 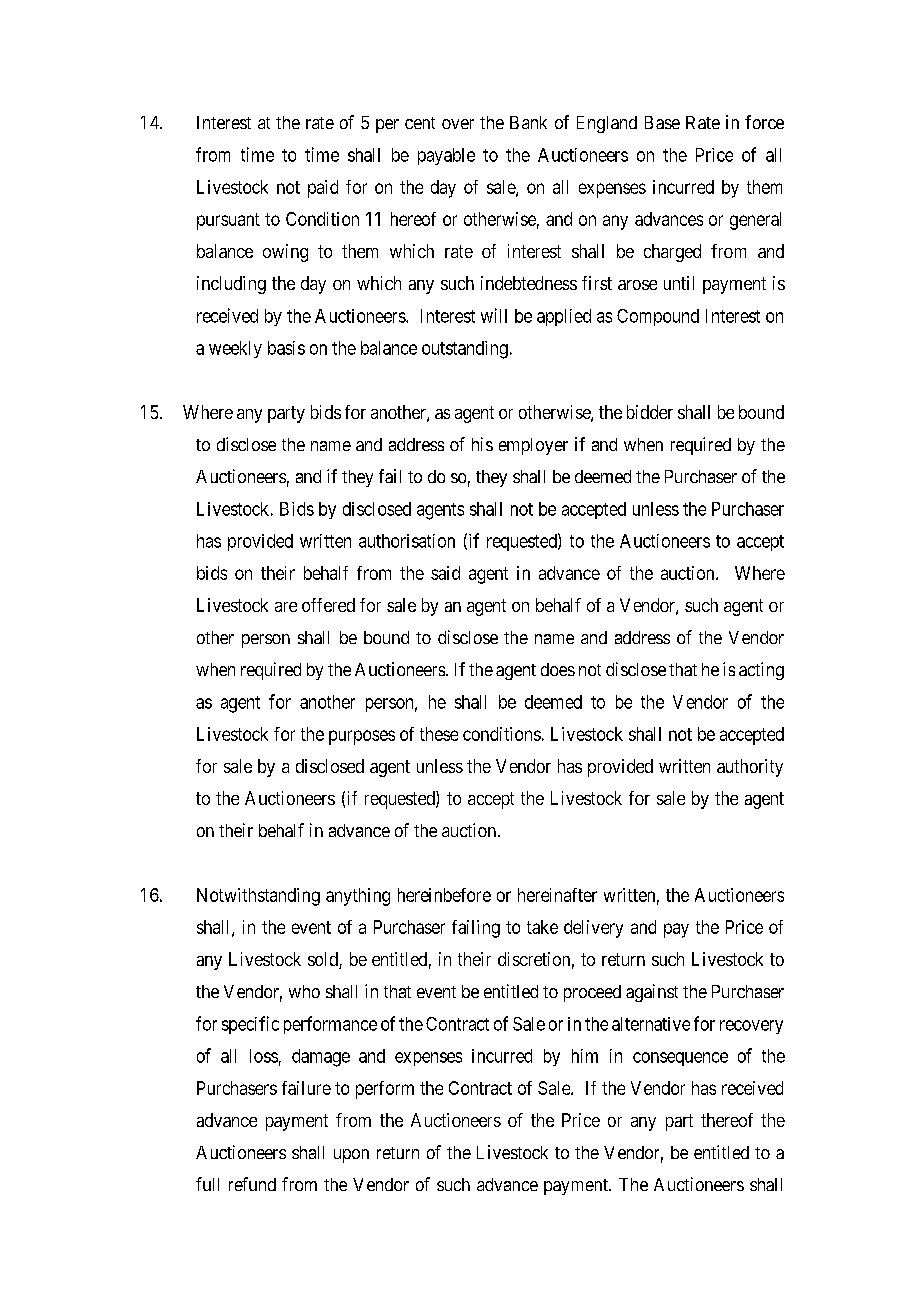 What do you see at coordinates (252, 1184) in the image?
I see `refund` at bounding box center [252, 1184].
